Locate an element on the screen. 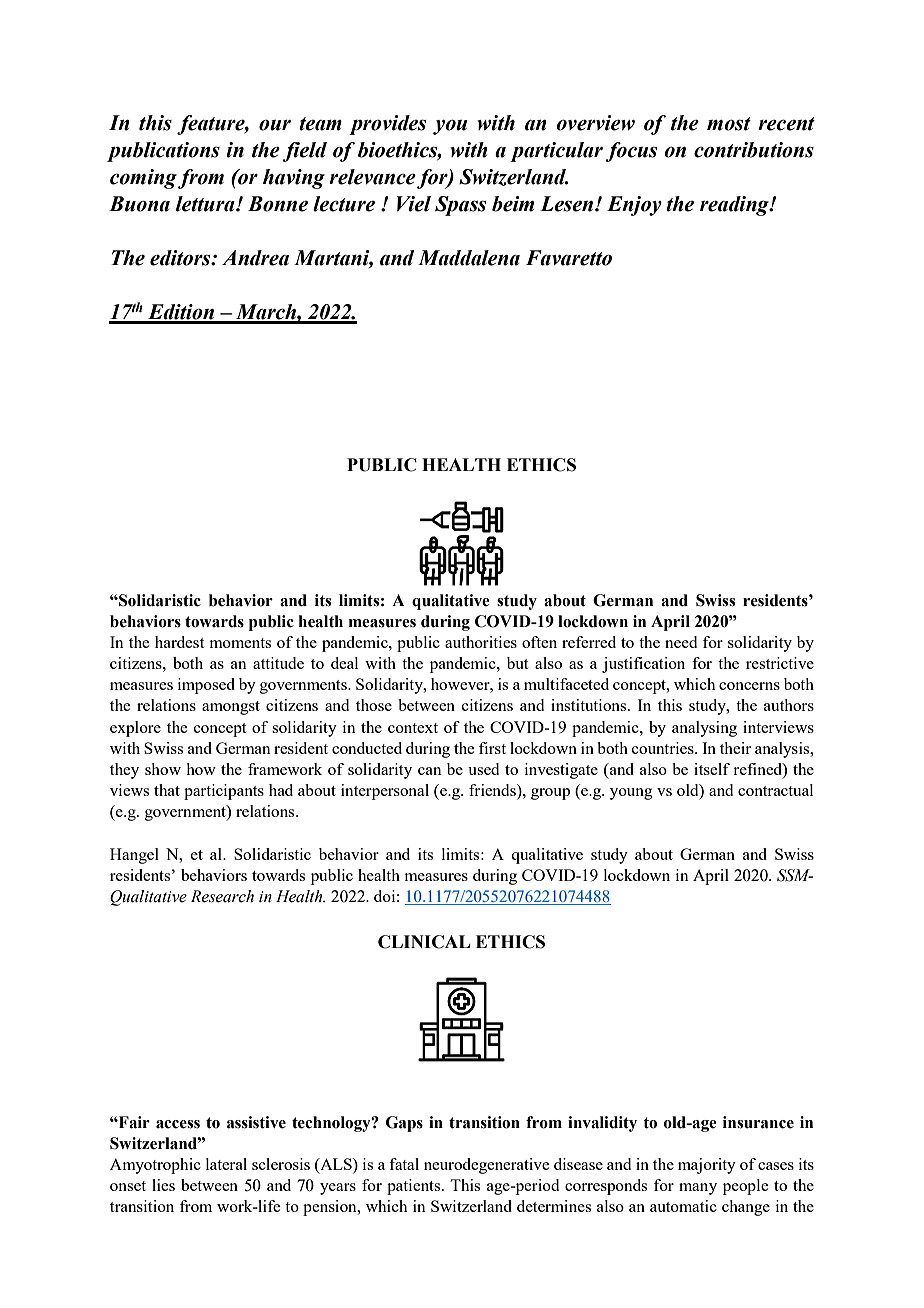  coming is located at coordinates (143, 179).
